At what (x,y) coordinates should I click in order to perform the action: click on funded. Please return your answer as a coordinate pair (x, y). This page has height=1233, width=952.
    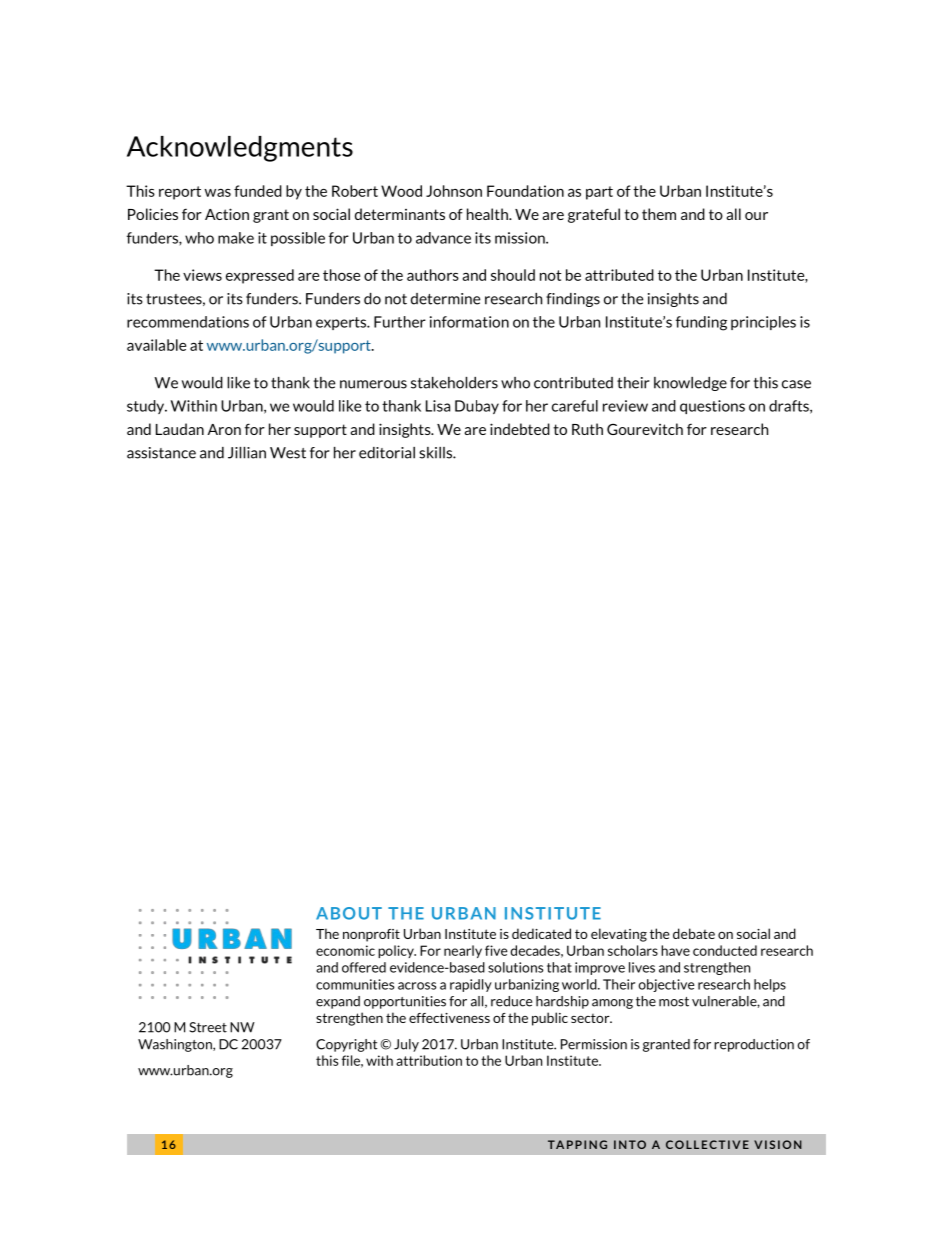
    Looking at the image, I should click on (258, 191).
